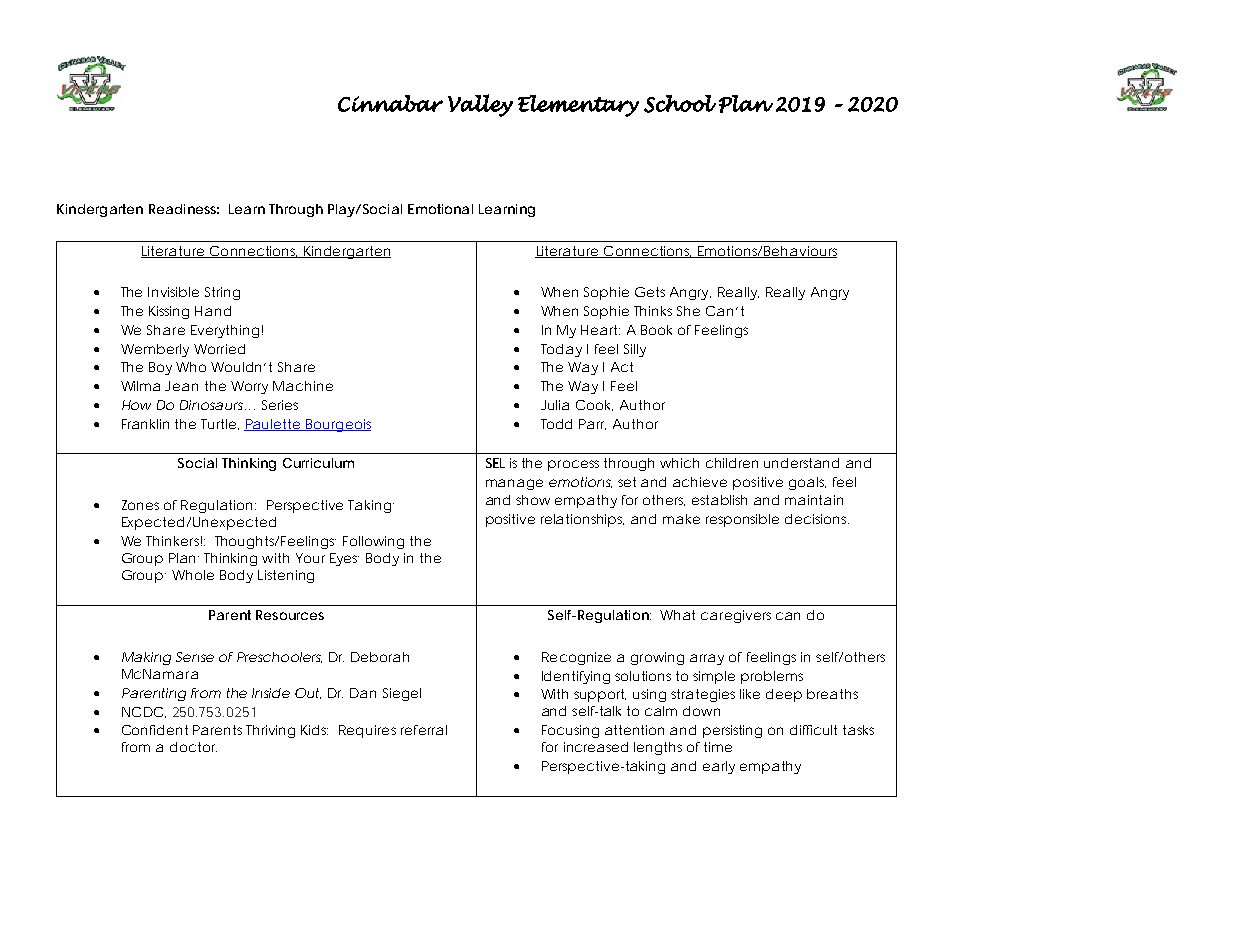 The height and width of the page is (952, 1233). What do you see at coordinates (193, 747) in the page?
I see `doctor` at bounding box center [193, 747].
